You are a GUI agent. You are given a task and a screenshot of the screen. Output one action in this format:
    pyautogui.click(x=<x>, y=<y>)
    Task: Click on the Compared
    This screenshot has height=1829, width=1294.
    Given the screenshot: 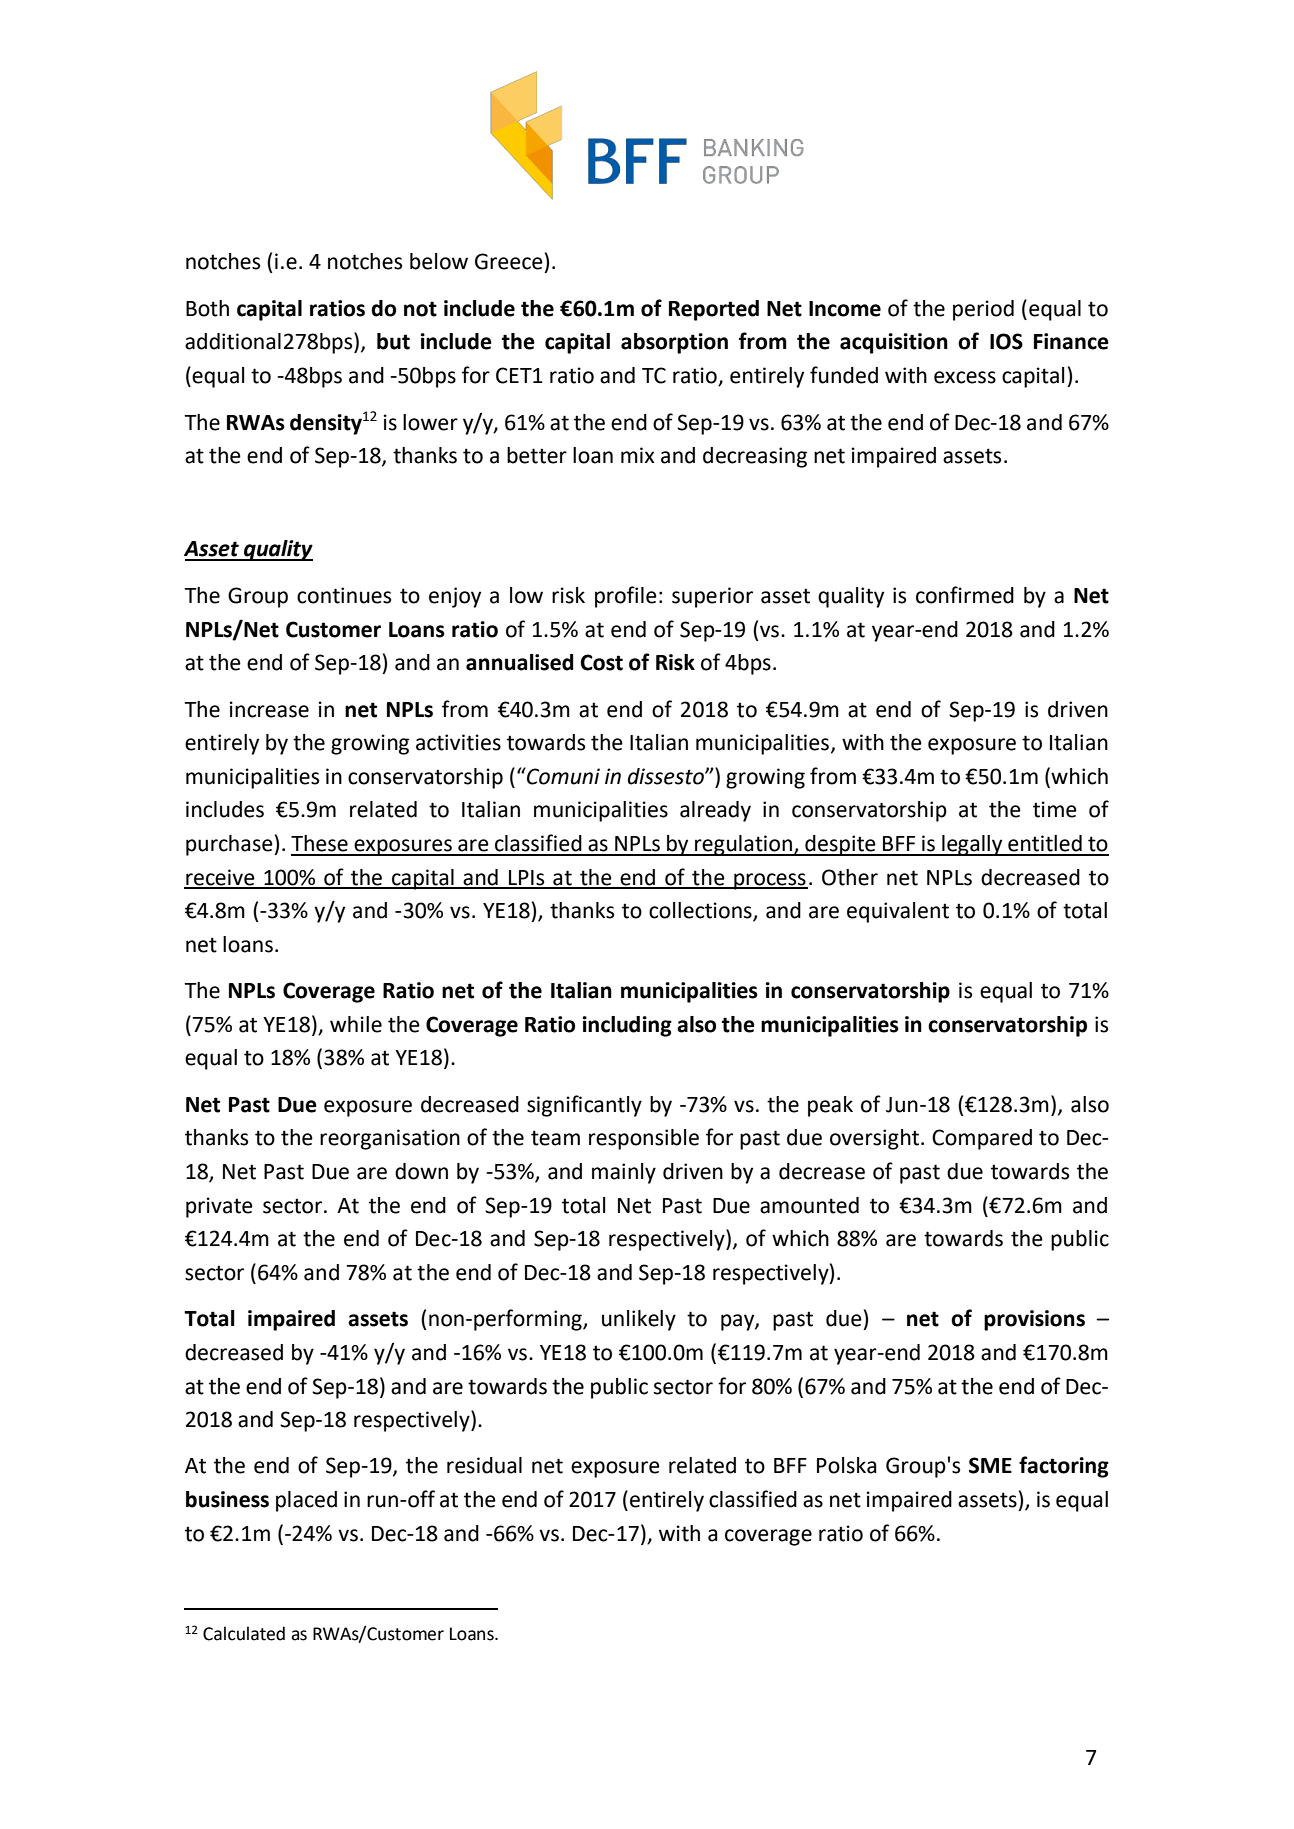 What is the action you would take?
    pyautogui.click(x=982, y=1139)
